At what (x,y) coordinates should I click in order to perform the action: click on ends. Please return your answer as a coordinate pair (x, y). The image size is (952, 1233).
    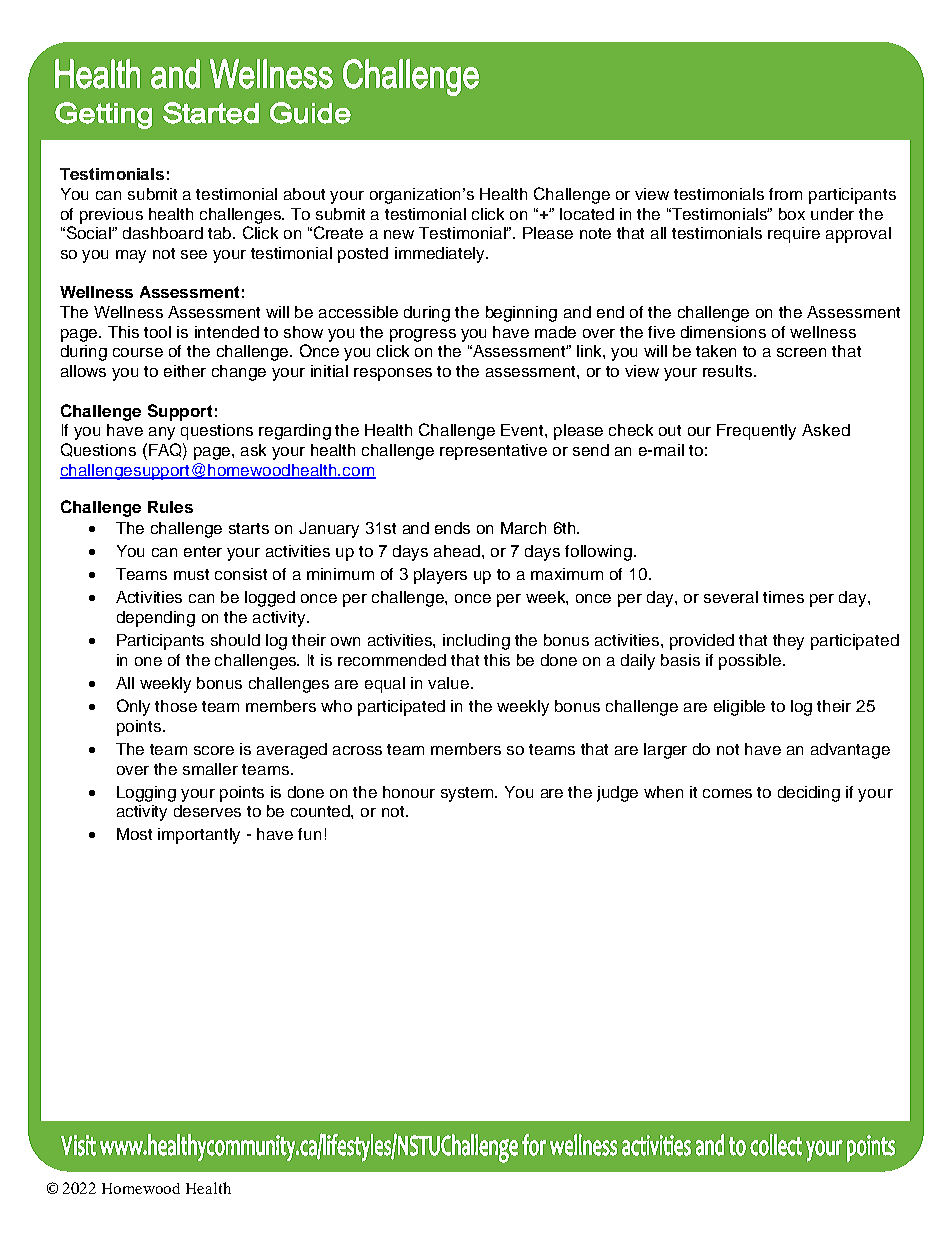
    Looking at the image, I should click on (452, 528).
